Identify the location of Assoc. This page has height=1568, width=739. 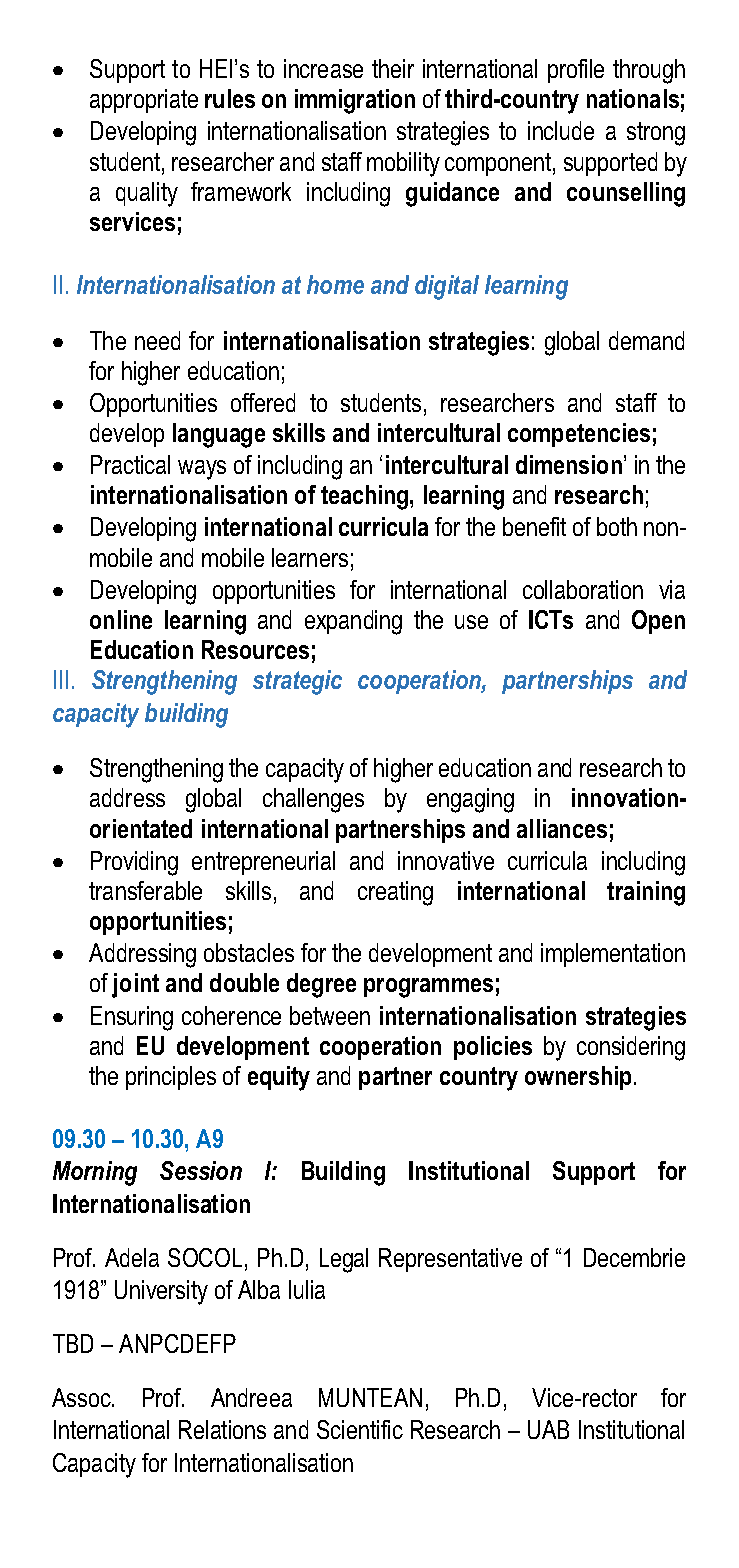
(82, 1397).
